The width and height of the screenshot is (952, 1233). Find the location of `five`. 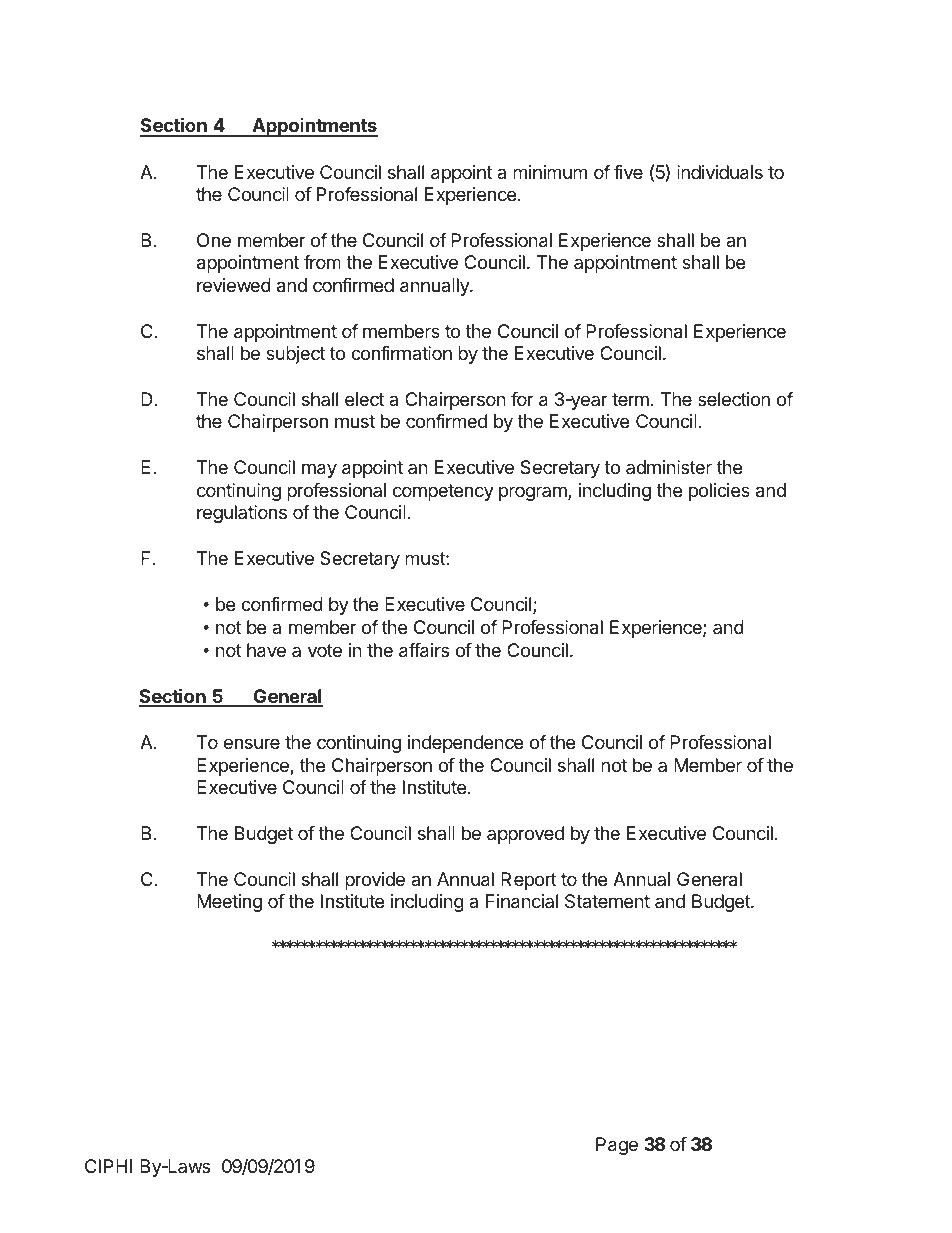

five is located at coordinates (628, 172).
